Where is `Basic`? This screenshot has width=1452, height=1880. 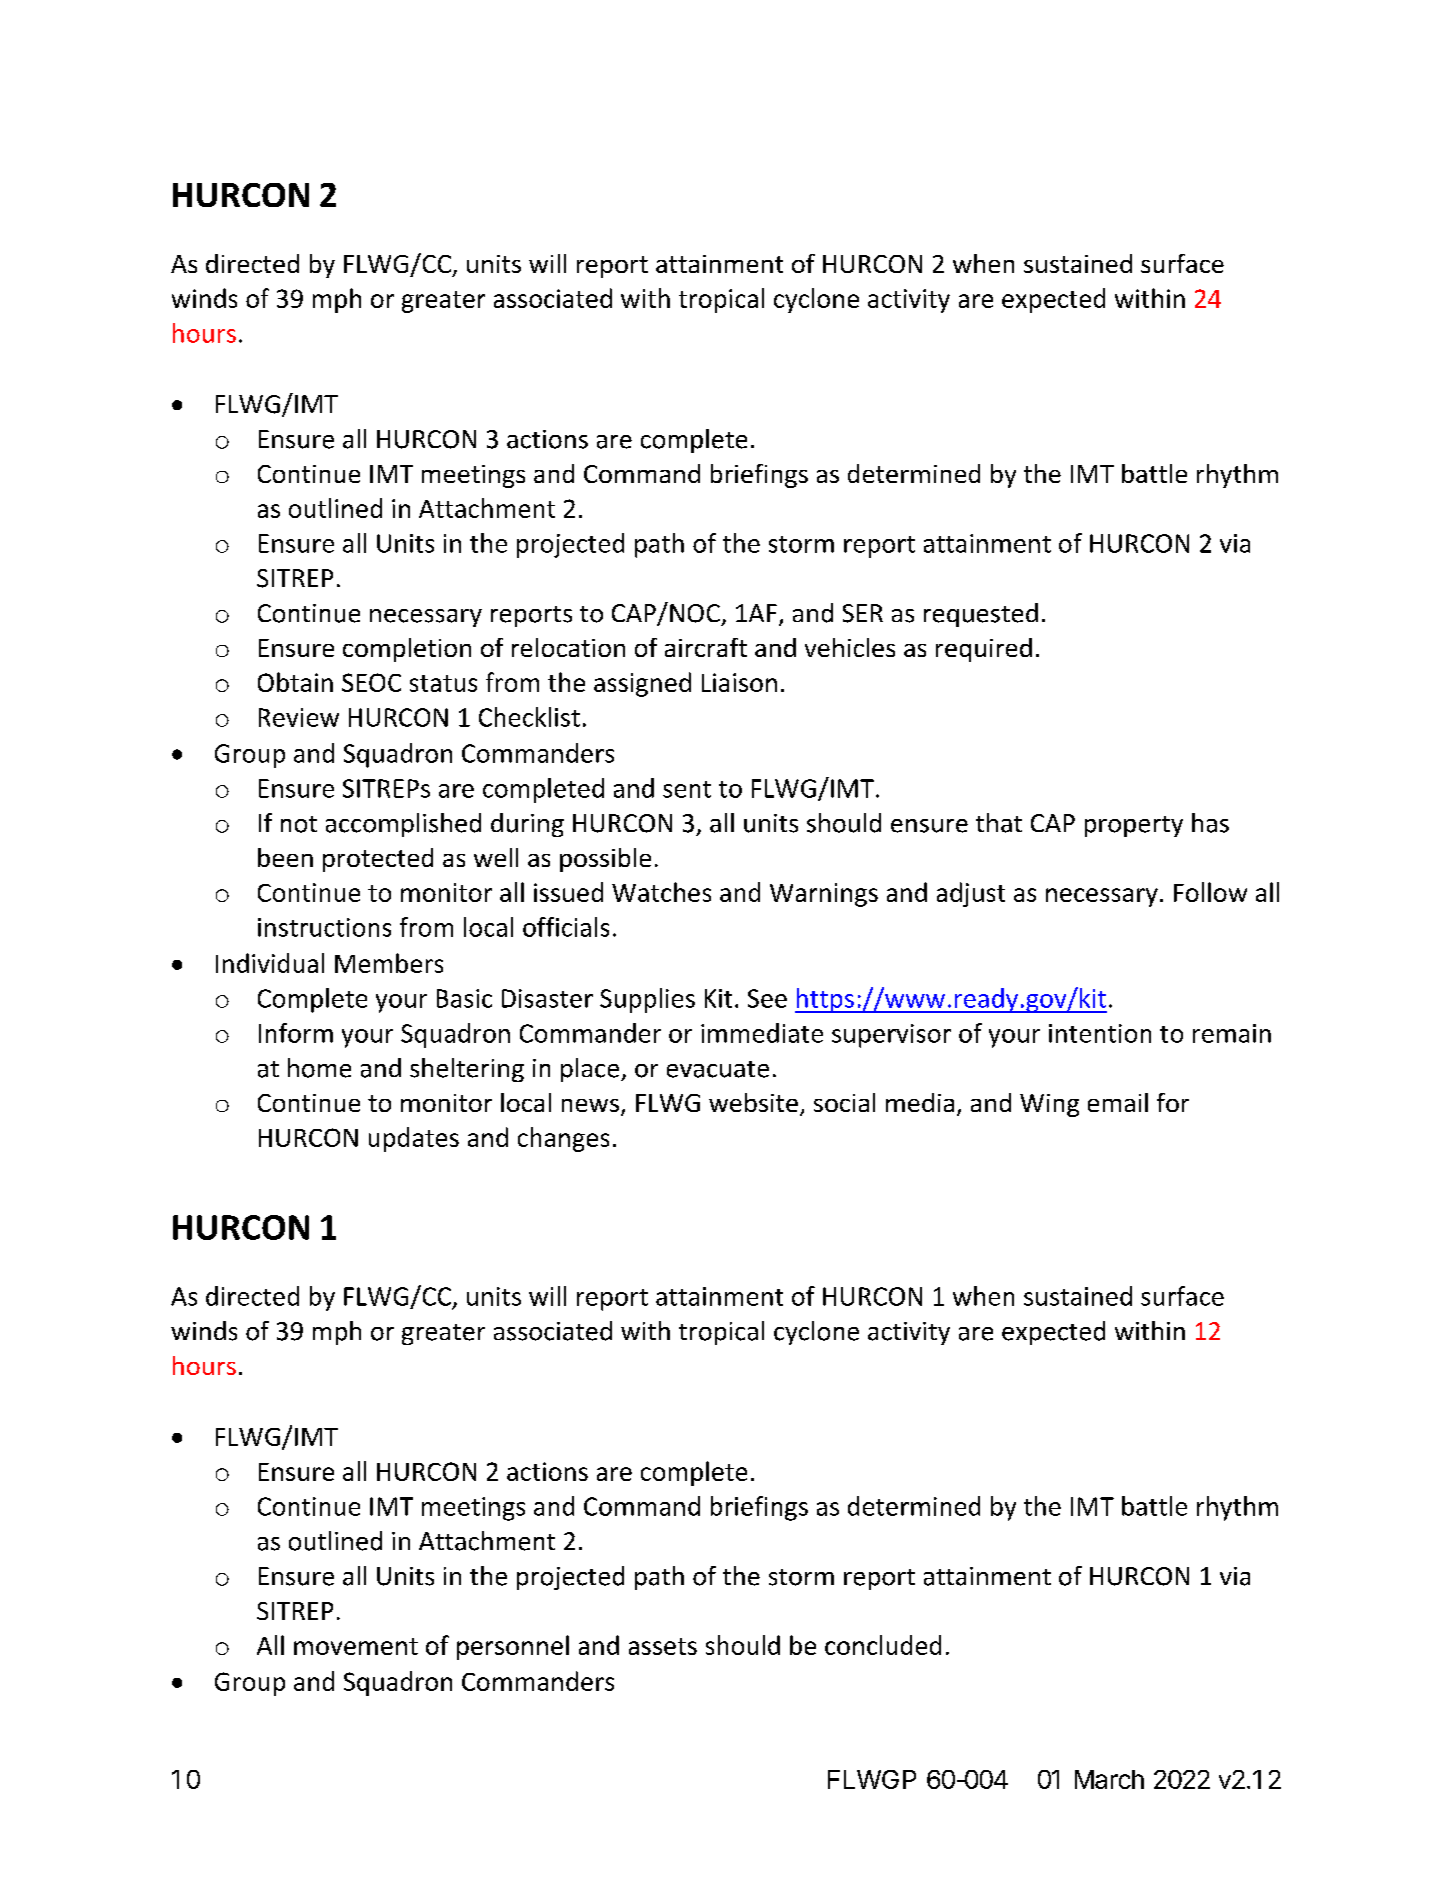
Basic is located at coordinates (464, 998).
